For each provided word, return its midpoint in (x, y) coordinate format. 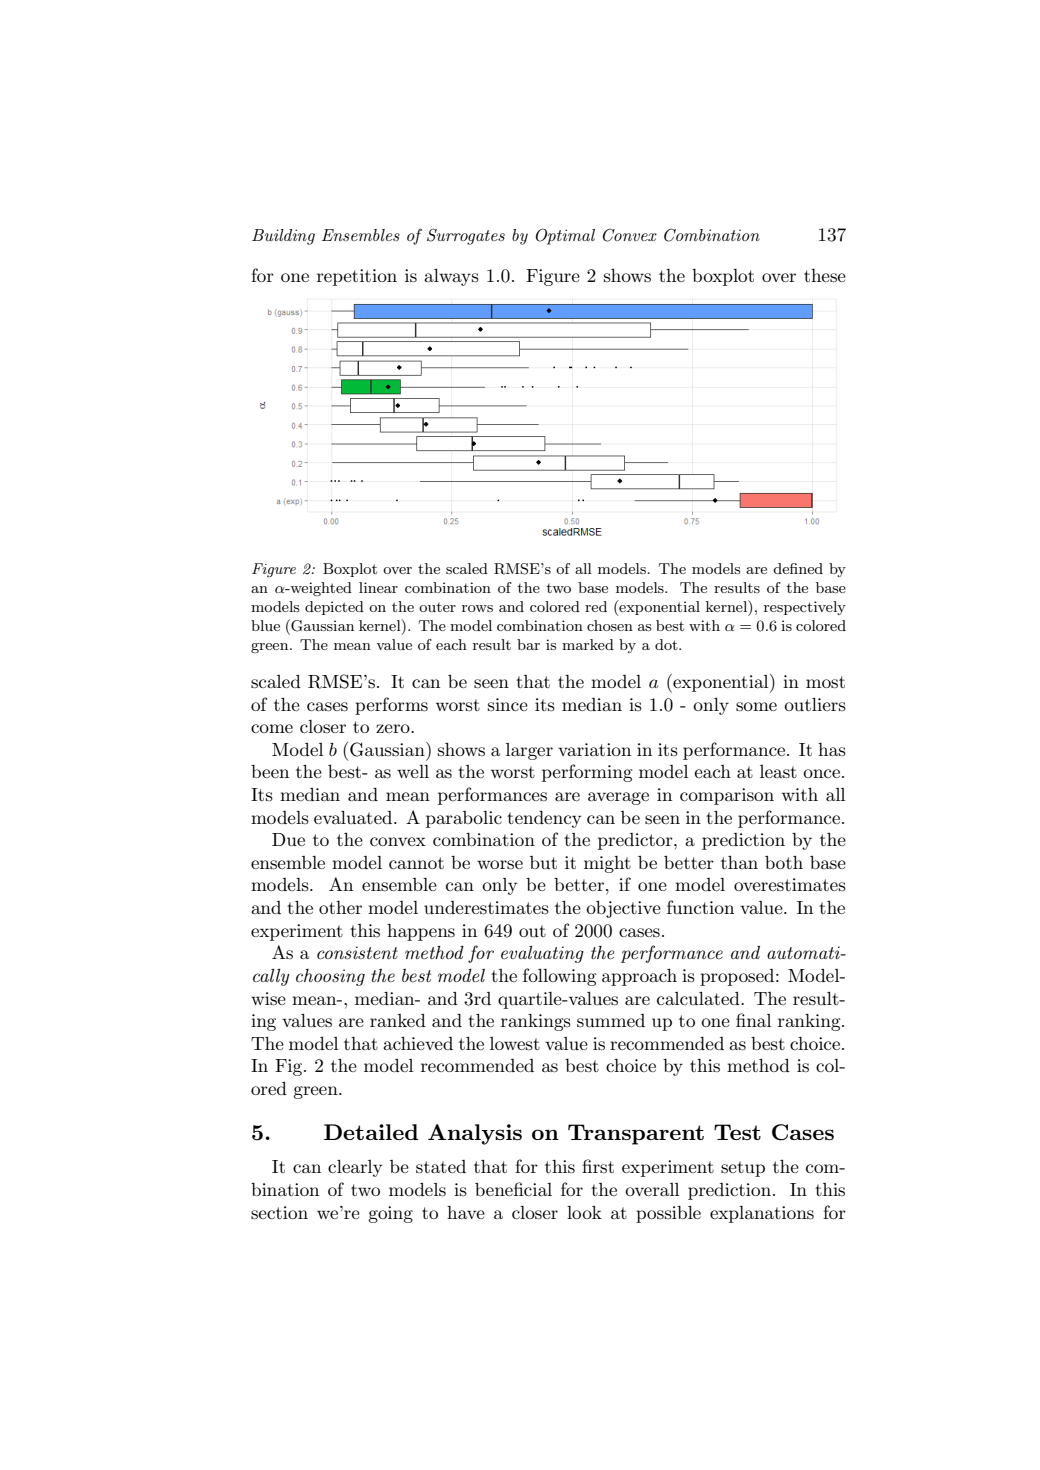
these (825, 275)
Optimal (565, 236)
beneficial (513, 1189)
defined (798, 568)
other (340, 907)
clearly (355, 1168)
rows (477, 608)
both (784, 862)
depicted (334, 608)
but (543, 862)
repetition (357, 277)
